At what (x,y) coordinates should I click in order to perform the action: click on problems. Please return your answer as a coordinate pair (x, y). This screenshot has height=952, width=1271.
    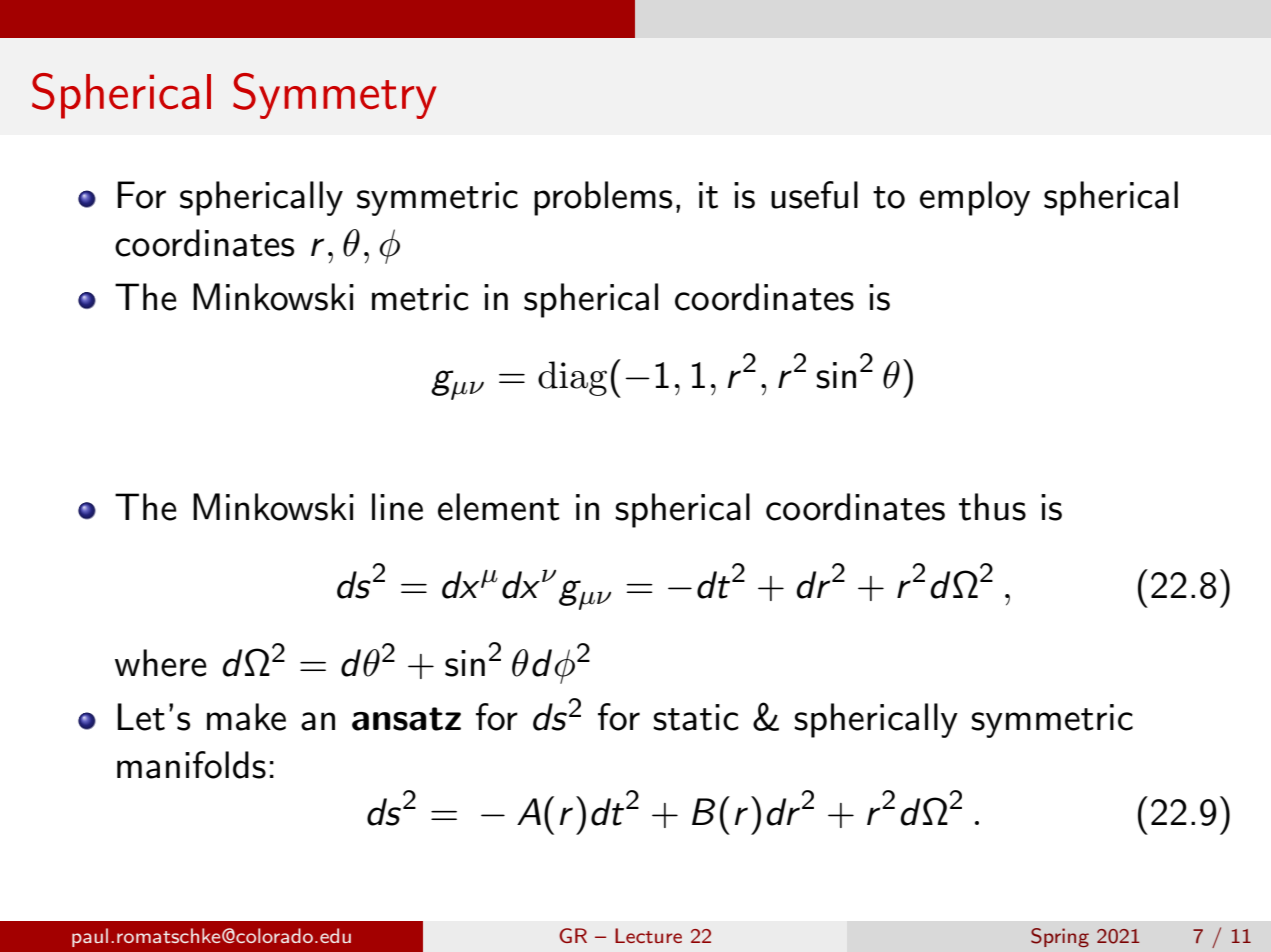
    Looking at the image, I should click on (603, 198).
